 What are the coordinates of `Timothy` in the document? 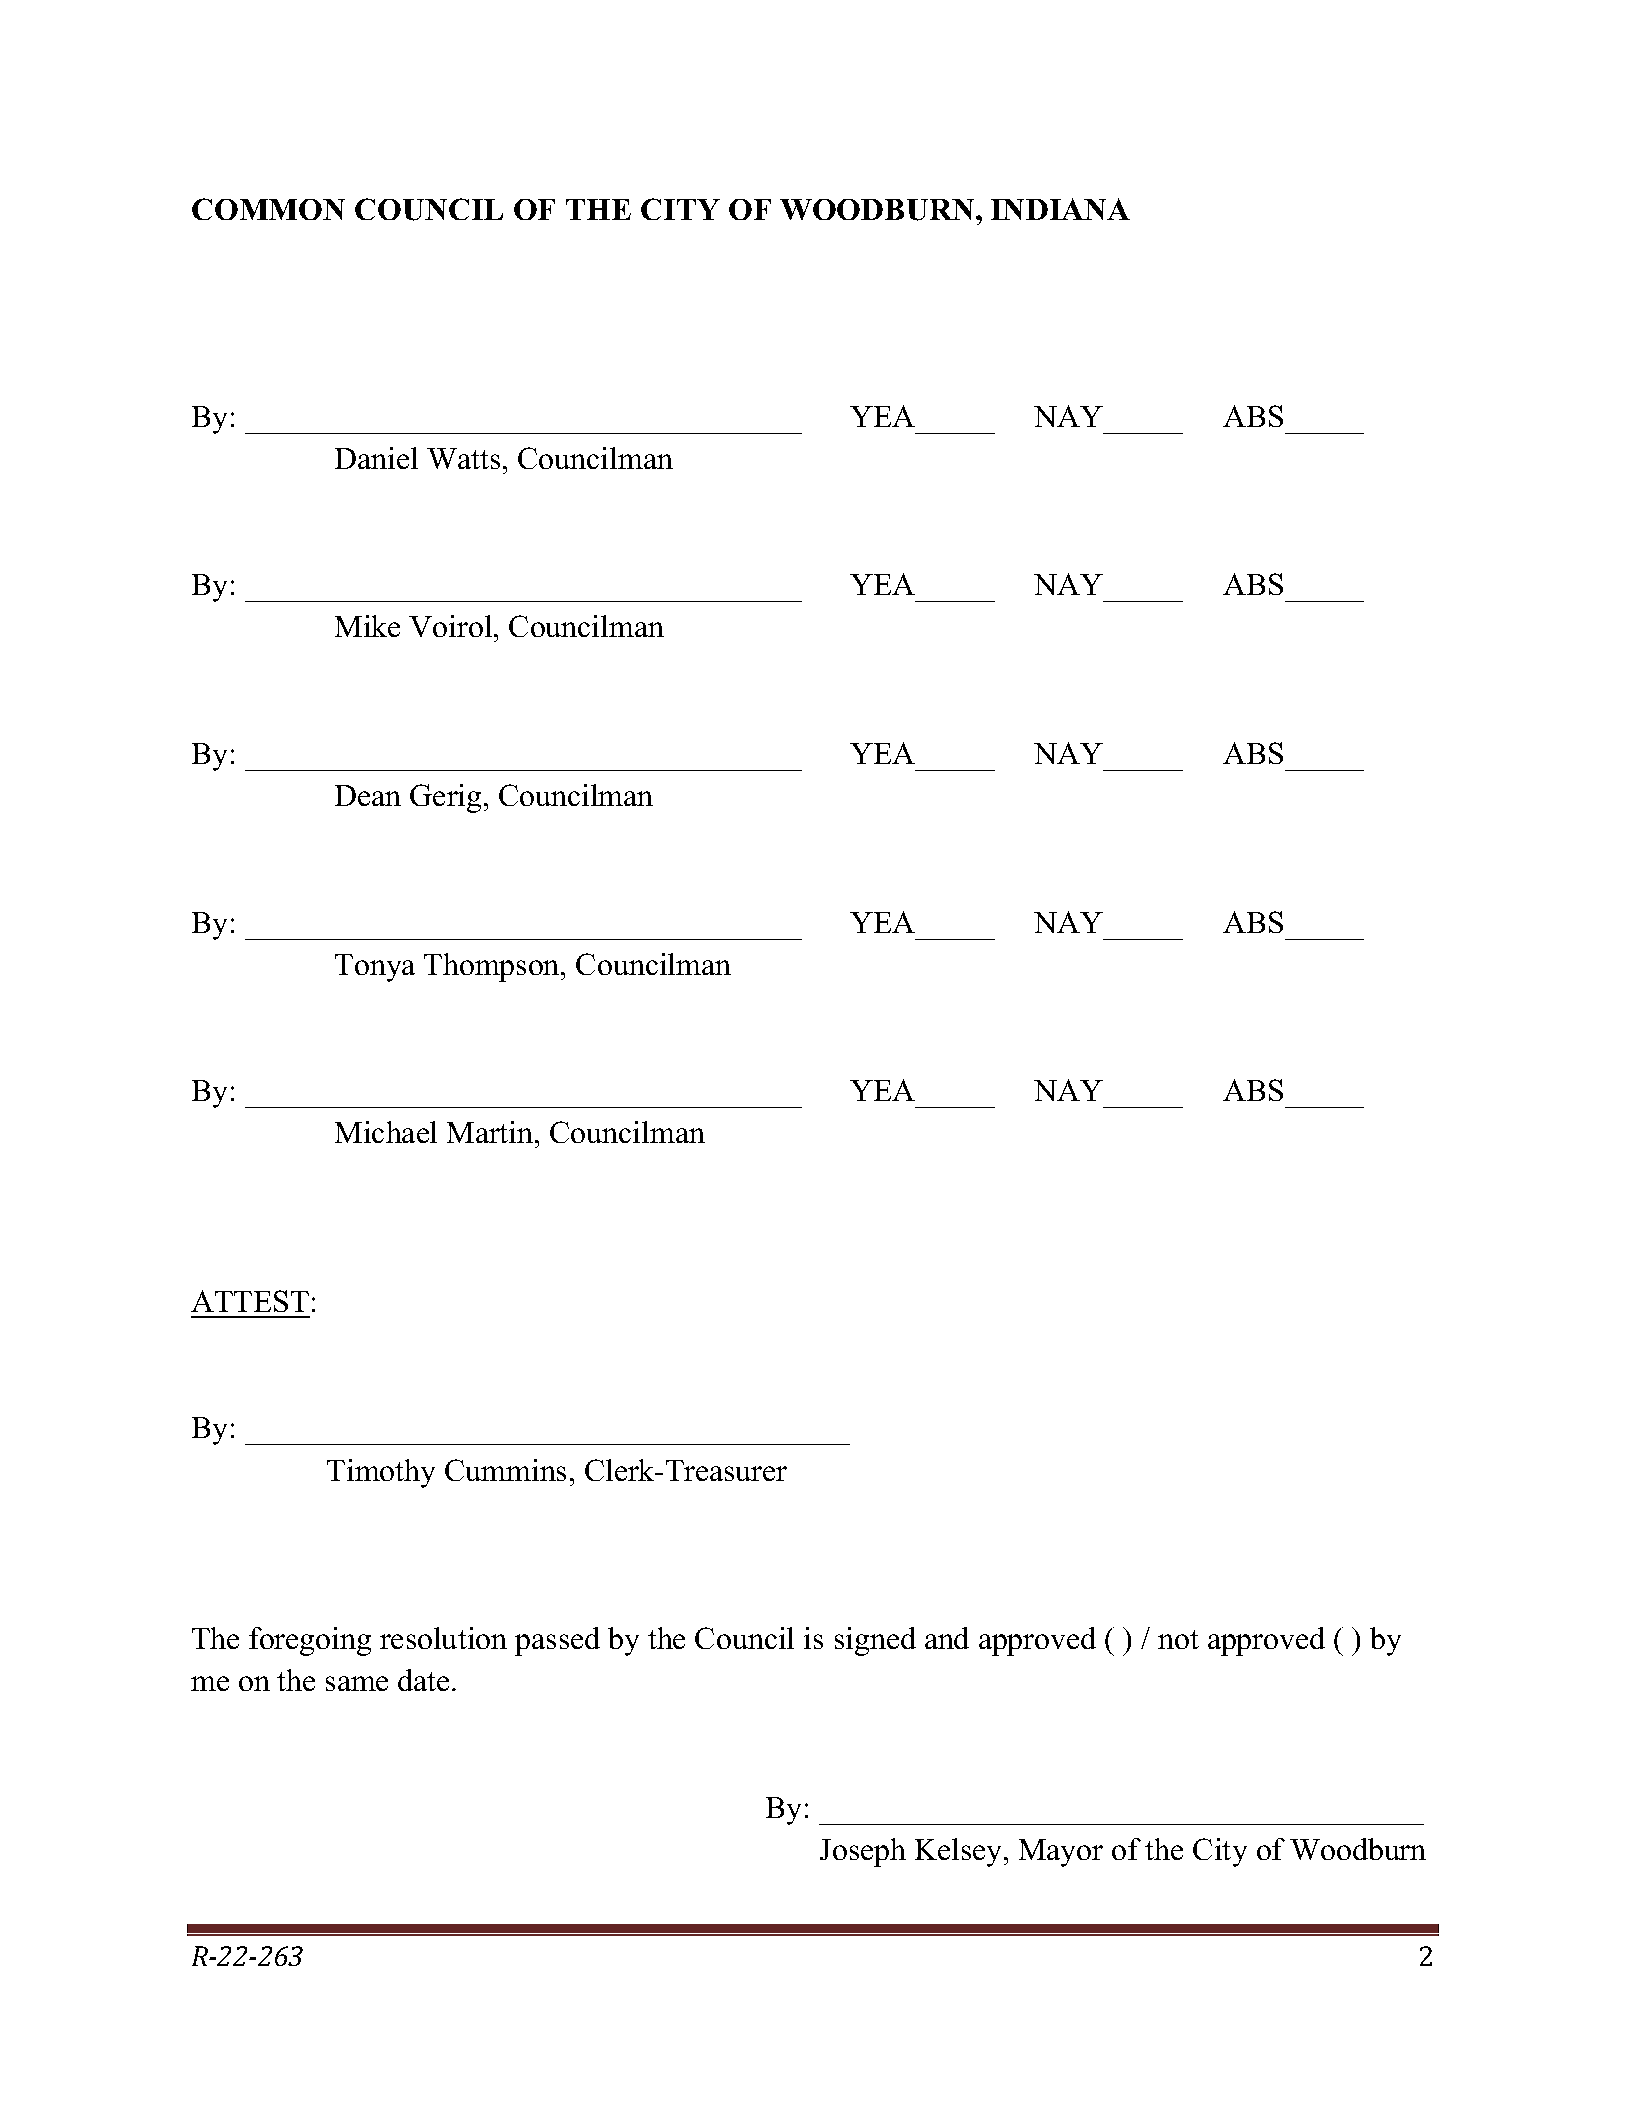 It's located at (381, 1473).
